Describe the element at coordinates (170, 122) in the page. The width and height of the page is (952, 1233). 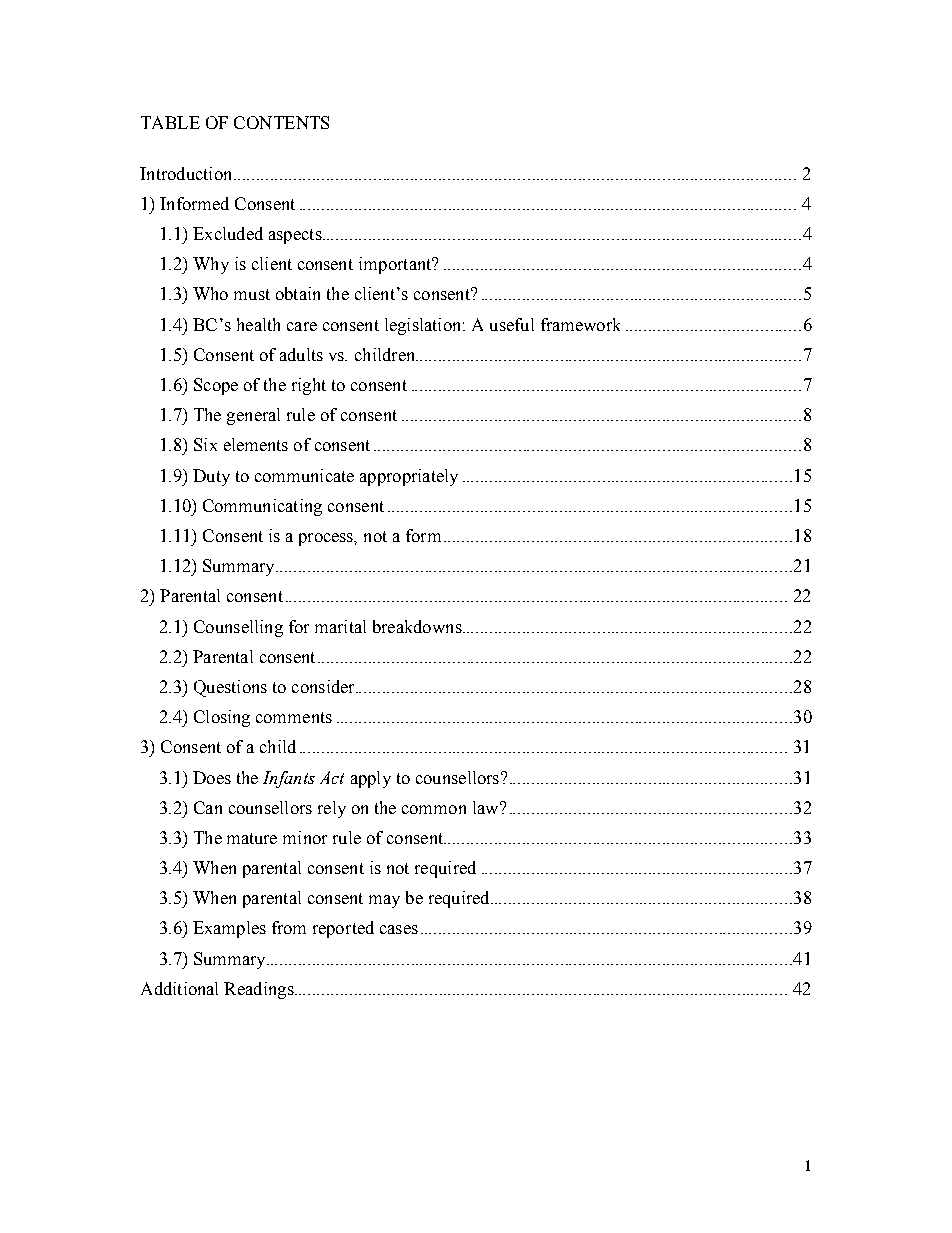
I see `TABLE` at that location.
